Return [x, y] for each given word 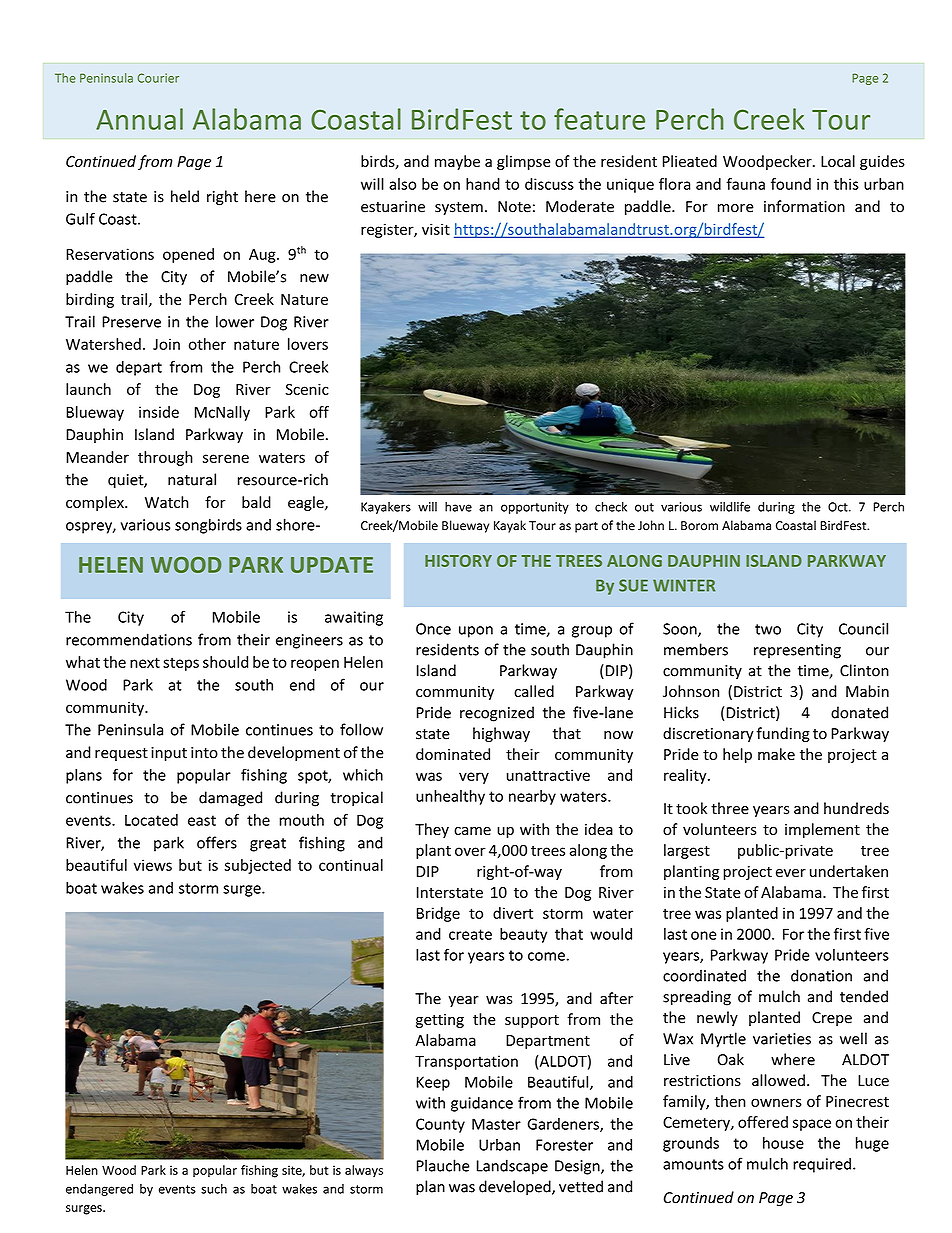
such [214, 1189]
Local [838, 161]
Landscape [512, 1167]
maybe [457, 162]
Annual [139, 119]
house [783, 1143]
